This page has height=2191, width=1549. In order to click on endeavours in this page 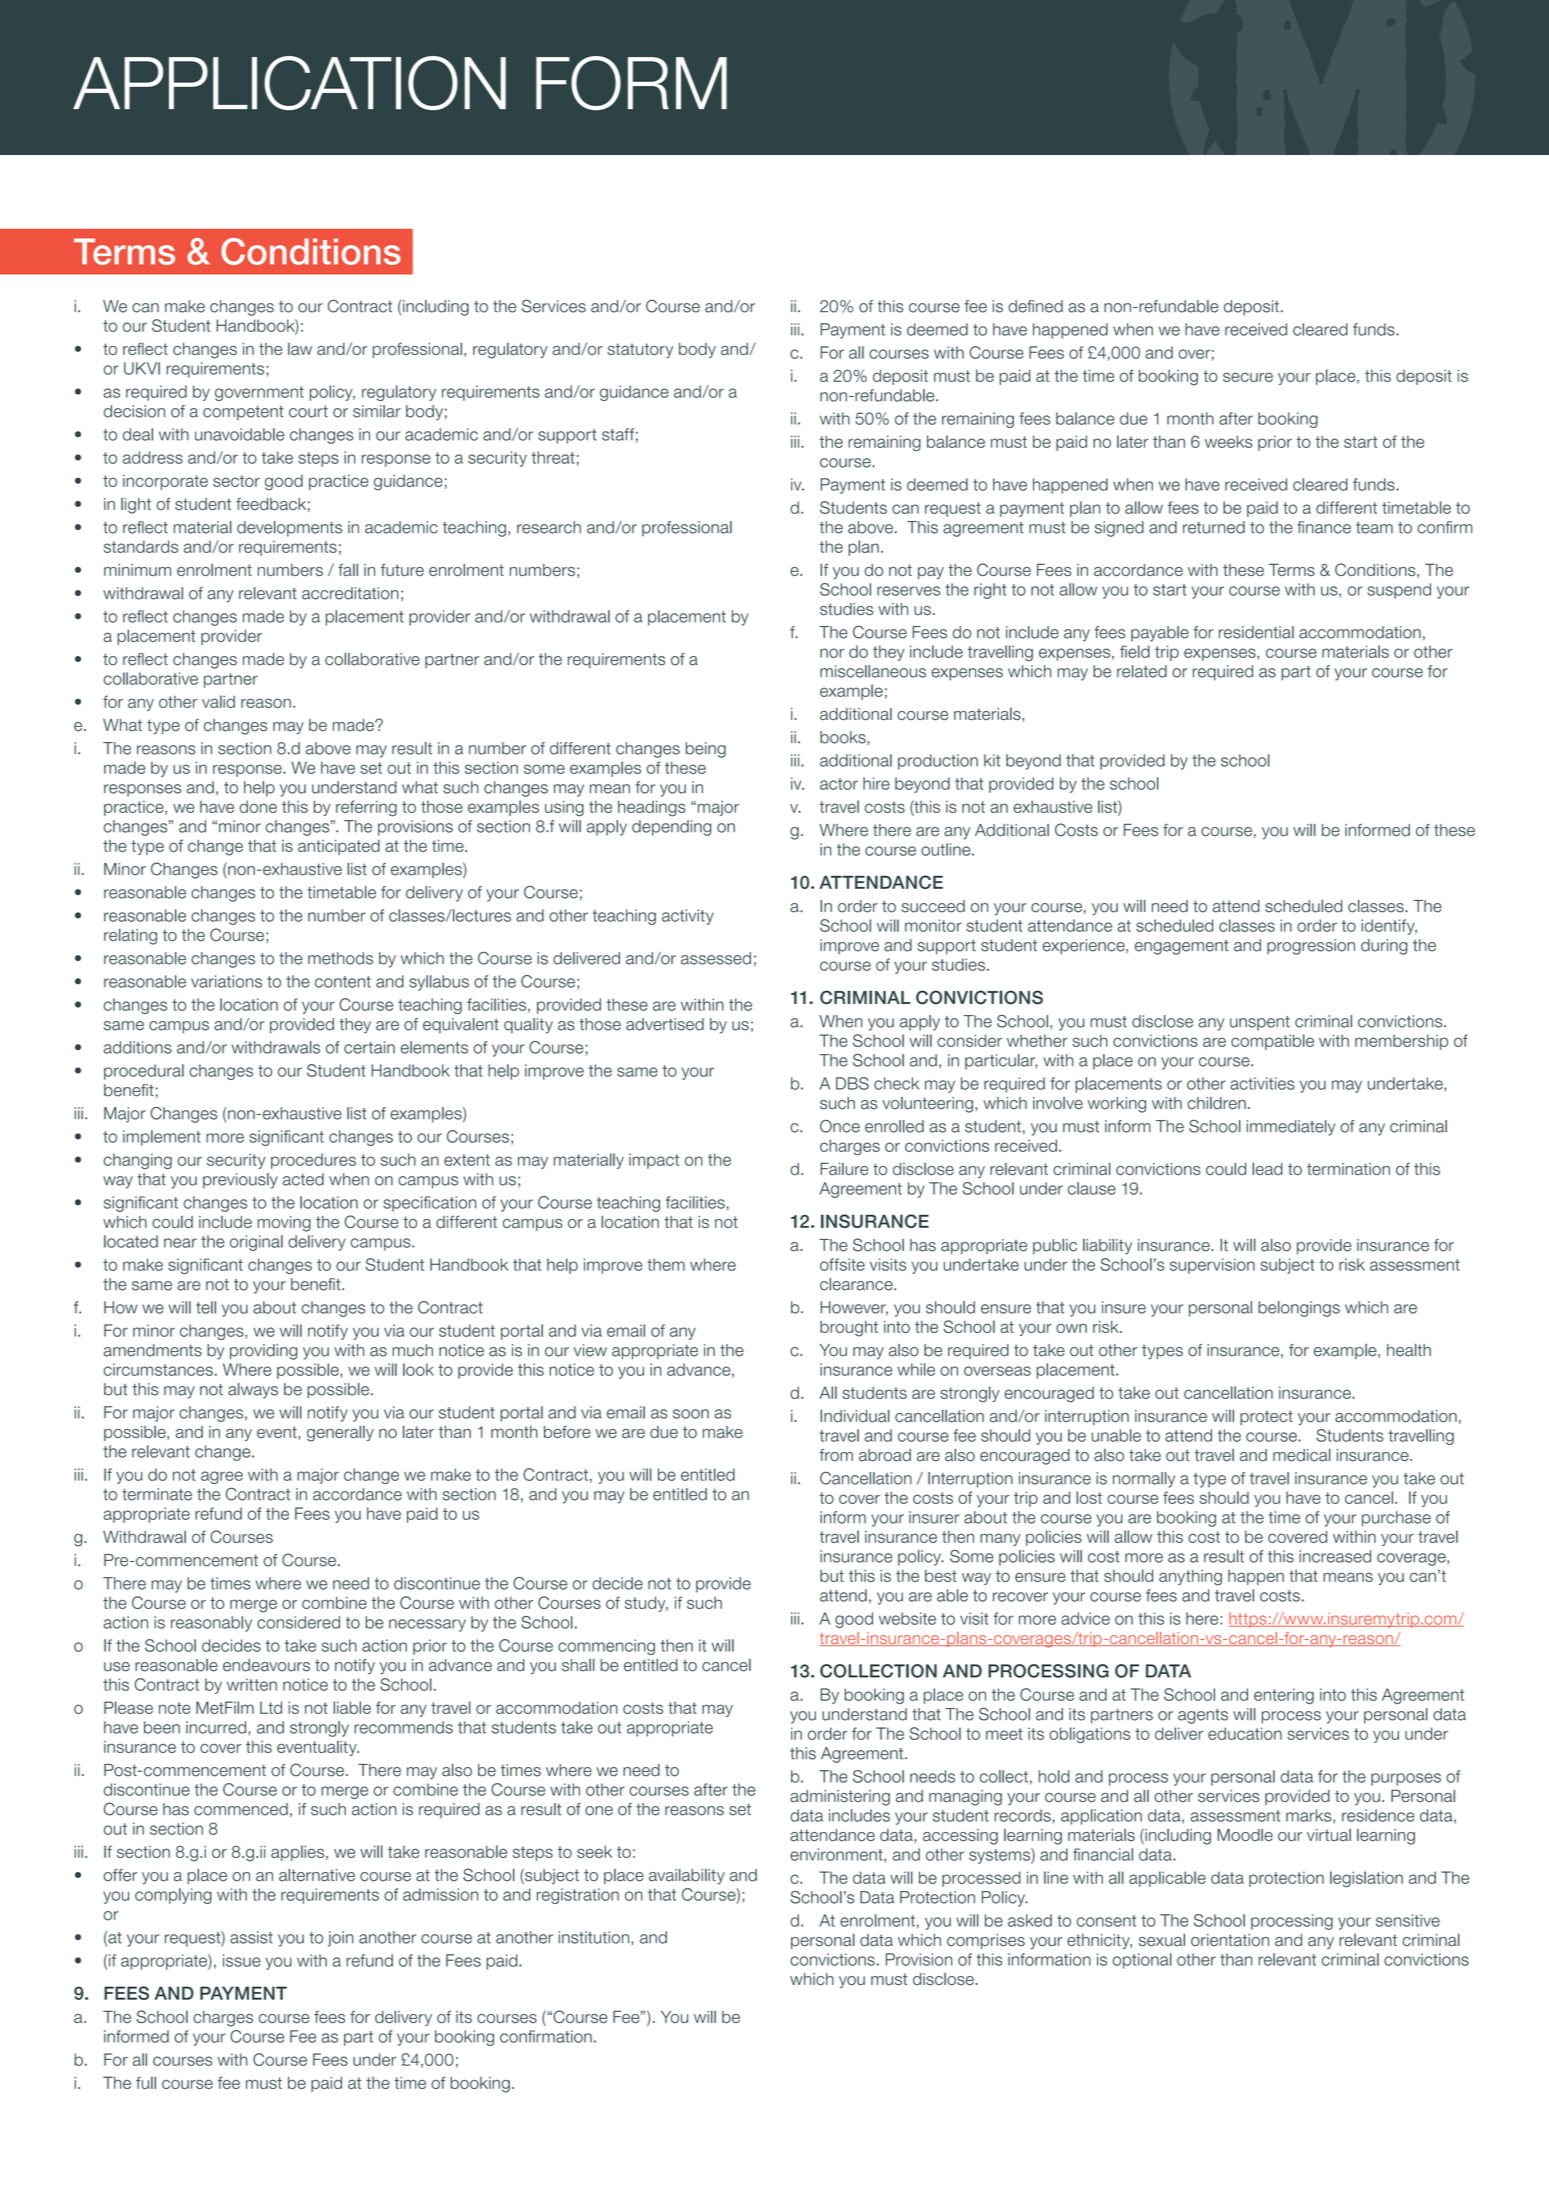, I will do `click(266, 1665)`.
